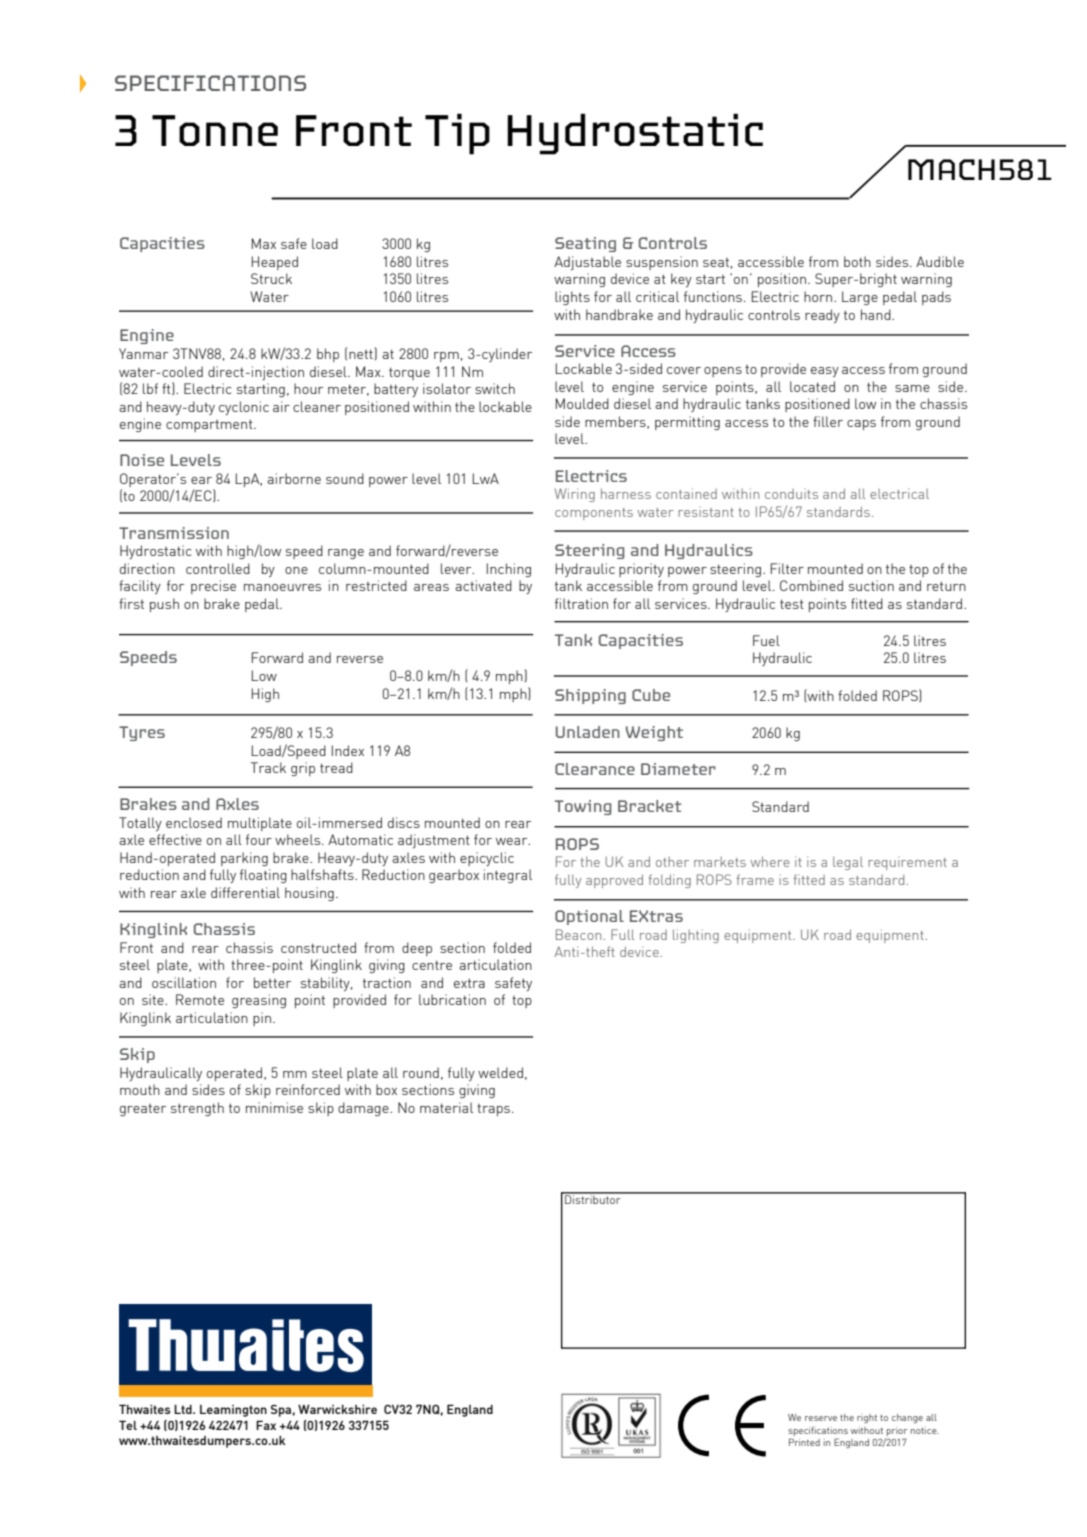  What do you see at coordinates (184, 1409) in the document?
I see `Ltd` at bounding box center [184, 1409].
